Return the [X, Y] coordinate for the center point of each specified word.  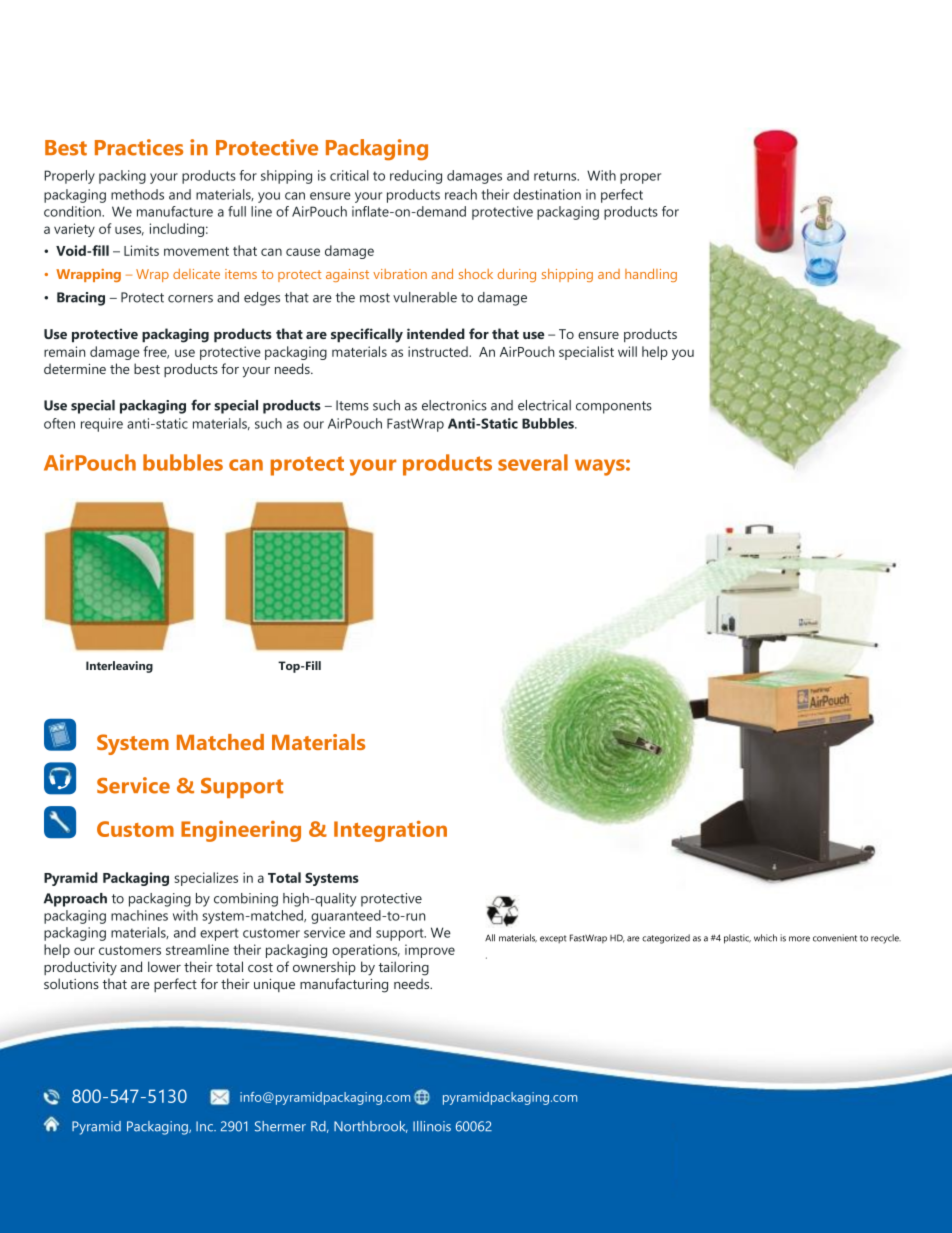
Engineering [241, 831]
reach [461, 194]
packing [122, 177]
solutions [71, 983]
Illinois [432, 1126]
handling [651, 275]
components [614, 407]
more [799, 939]
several [533, 462]
